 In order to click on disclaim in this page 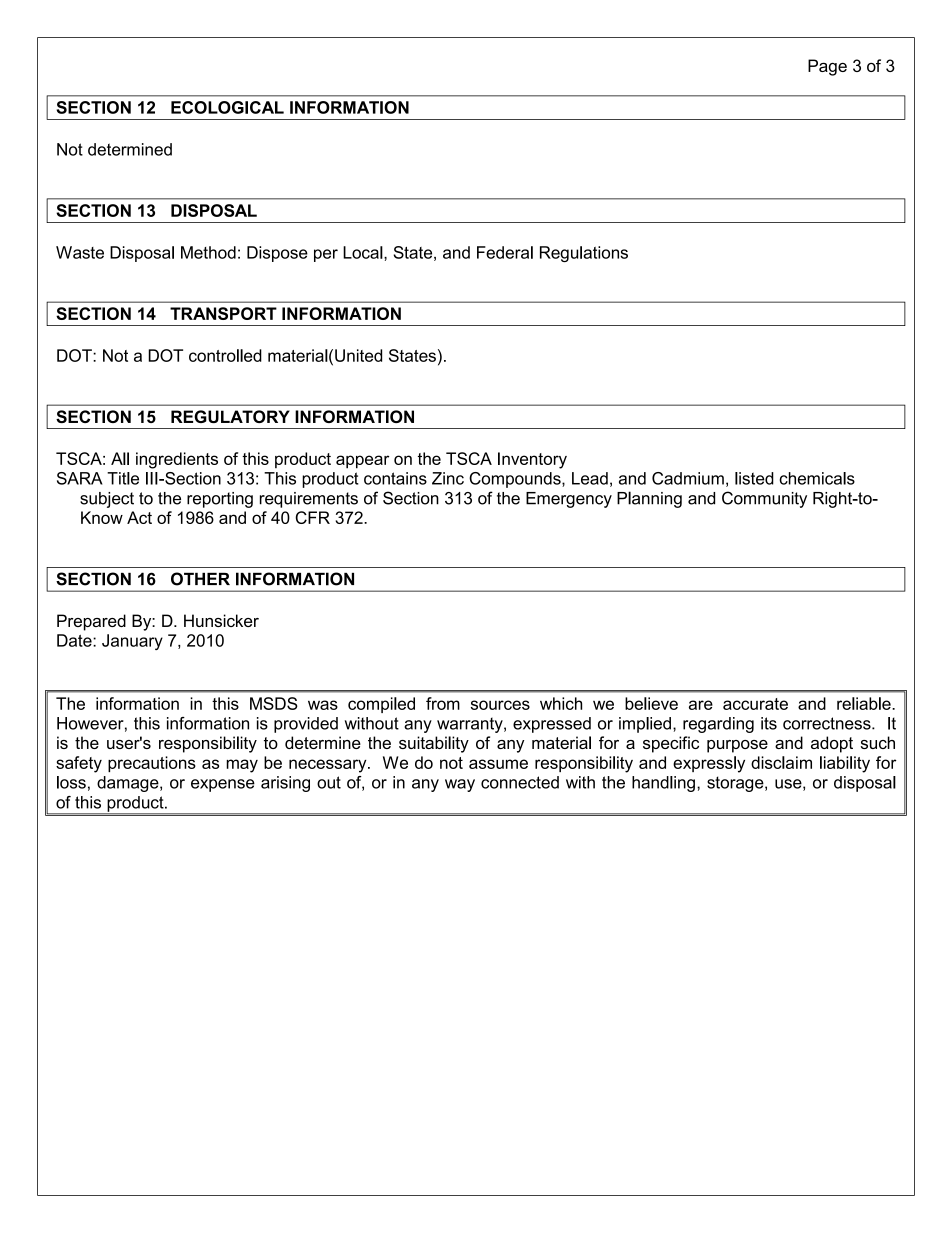, I will do `click(781, 762)`.
